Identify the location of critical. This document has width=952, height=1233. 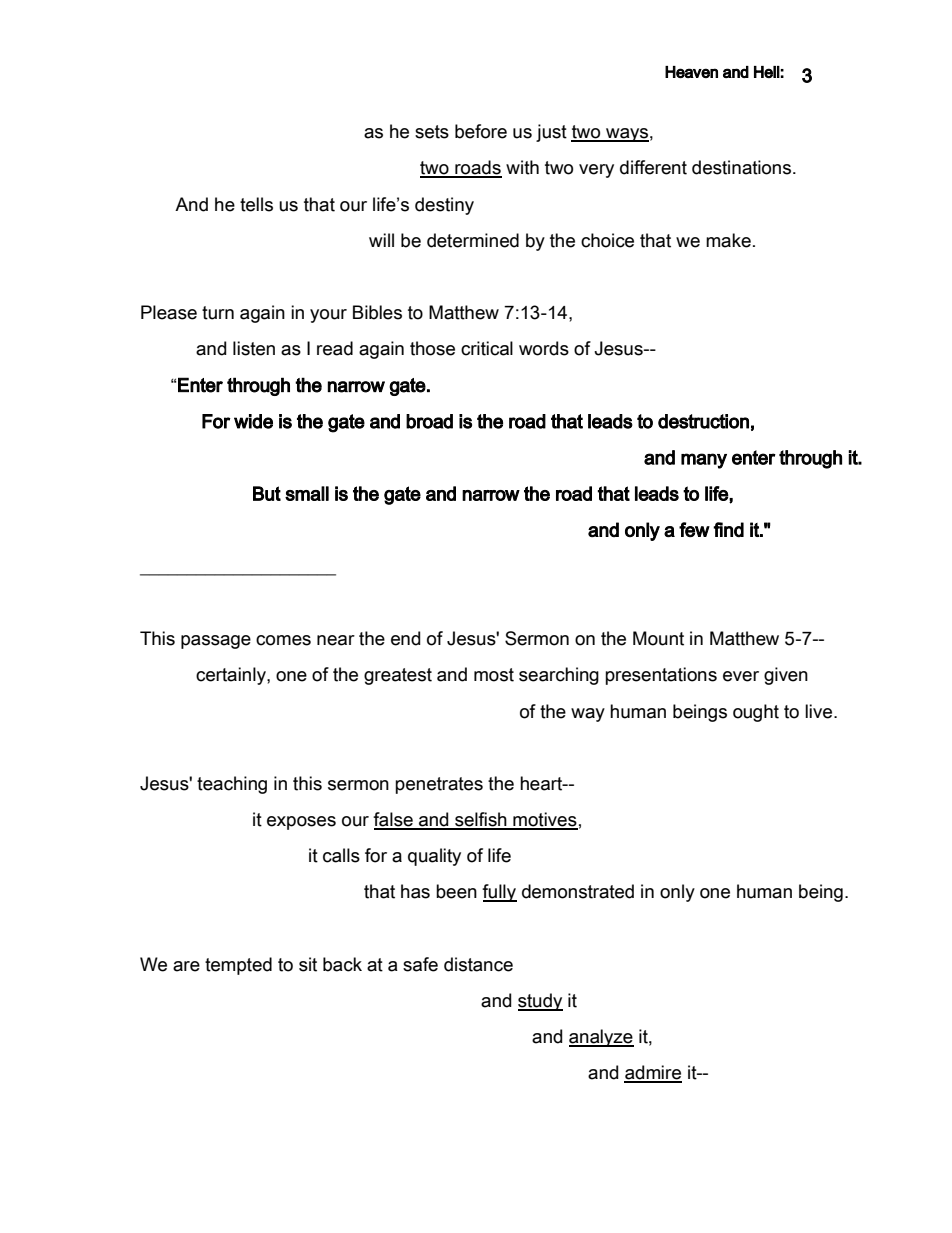
(487, 348).
